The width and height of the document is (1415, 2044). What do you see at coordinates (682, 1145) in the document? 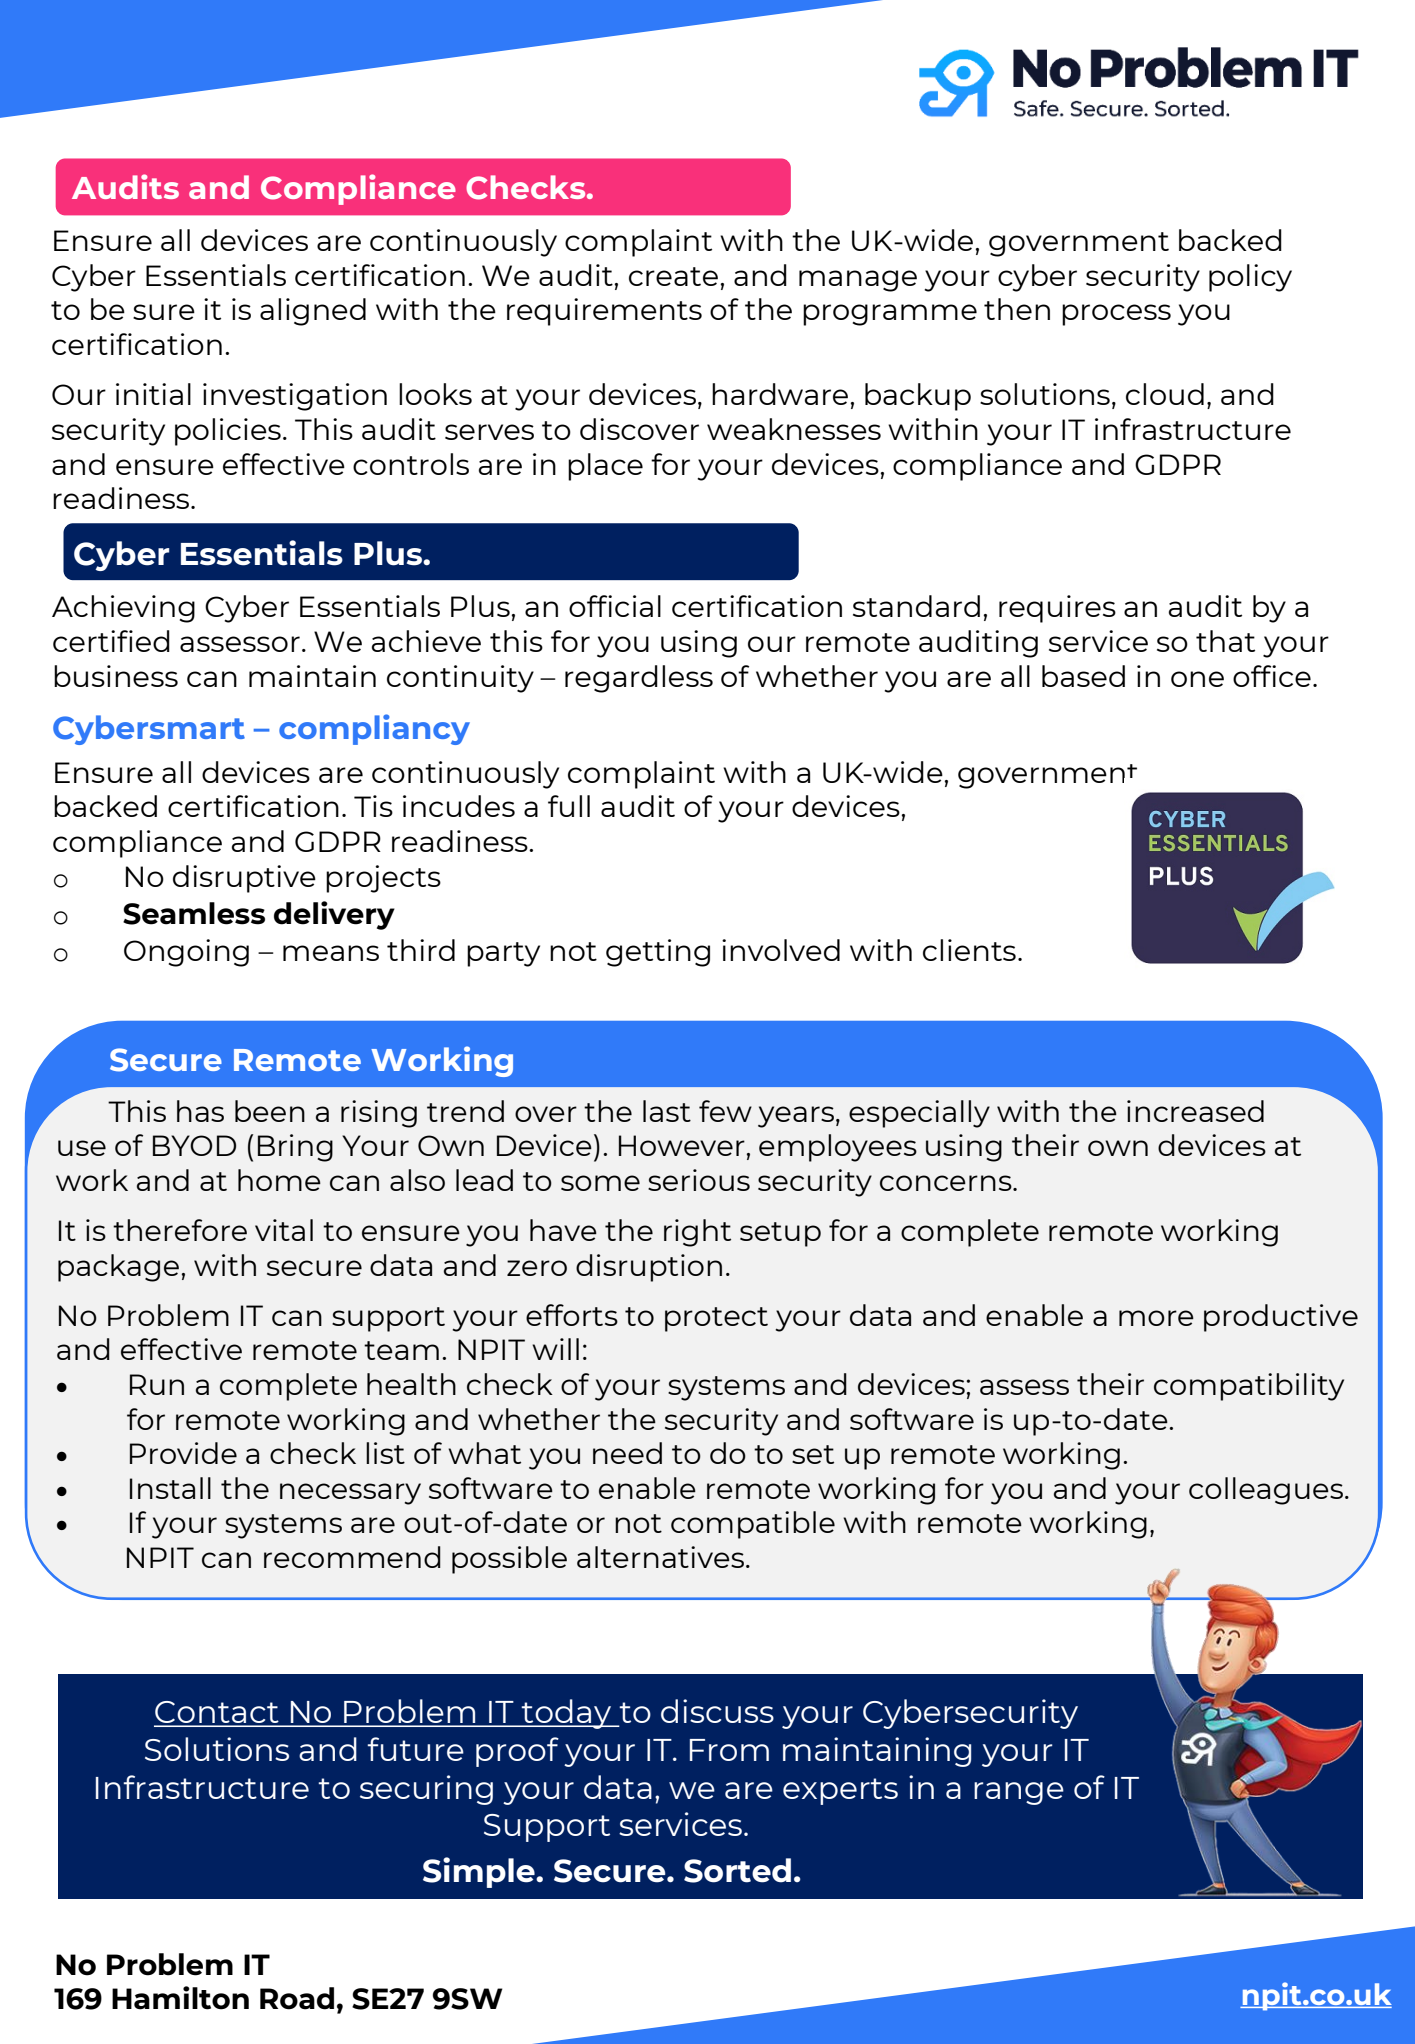
I see `However` at bounding box center [682, 1145].
